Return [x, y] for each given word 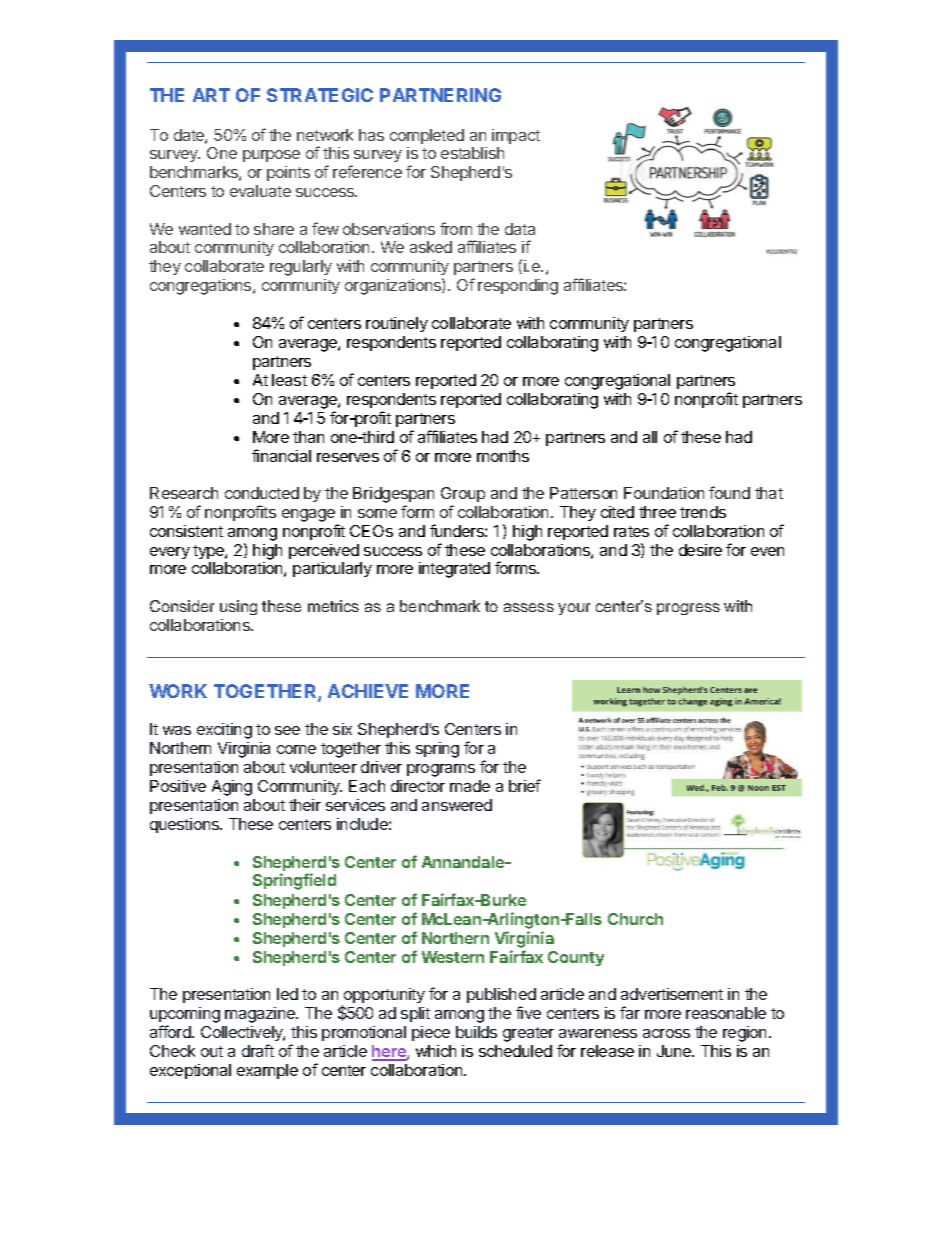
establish [472, 153]
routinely [397, 324]
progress [688, 609]
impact [516, 136]
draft [258, 1050]
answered [457, 805]
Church [635, 919]
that [769, 493]
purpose [271, 156]
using [238, 607]
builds [476, 1032]
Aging [232, 788]
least [289, 380]
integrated [454, 570]
